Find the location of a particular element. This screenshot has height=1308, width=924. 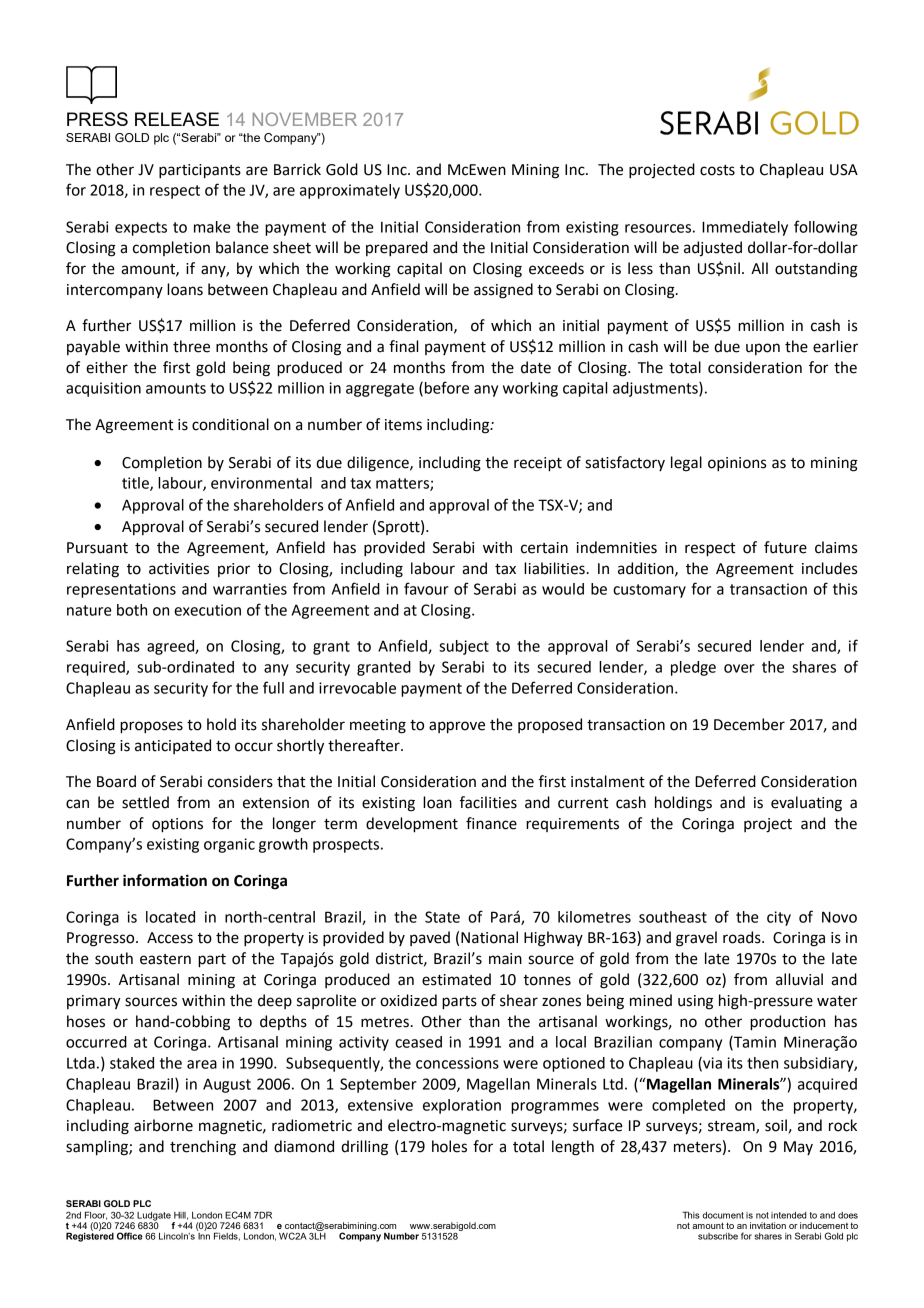

holes is located at coordinates (449, 1146).
